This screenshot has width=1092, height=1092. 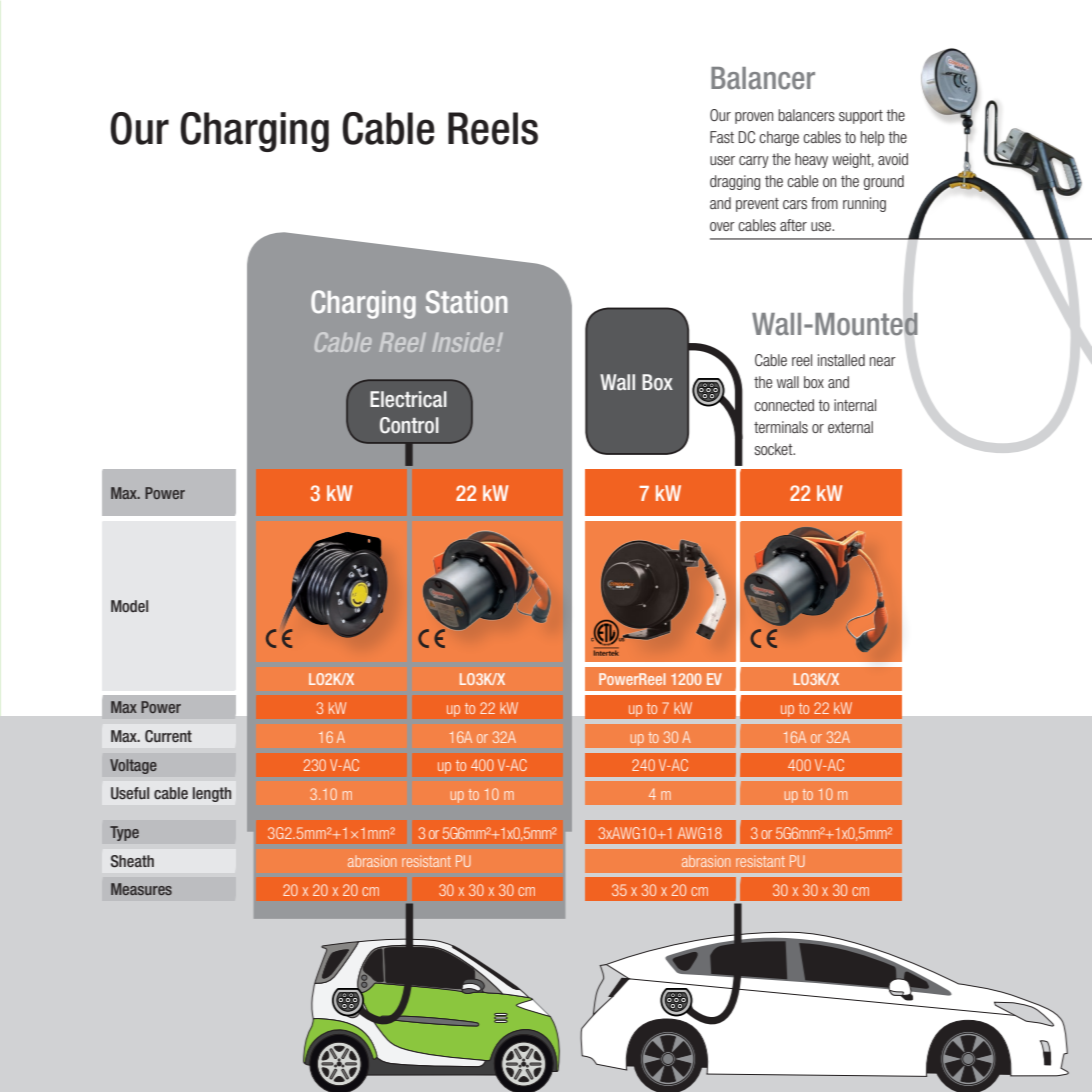 I want to click on socket, so click(x=775, y=449).
